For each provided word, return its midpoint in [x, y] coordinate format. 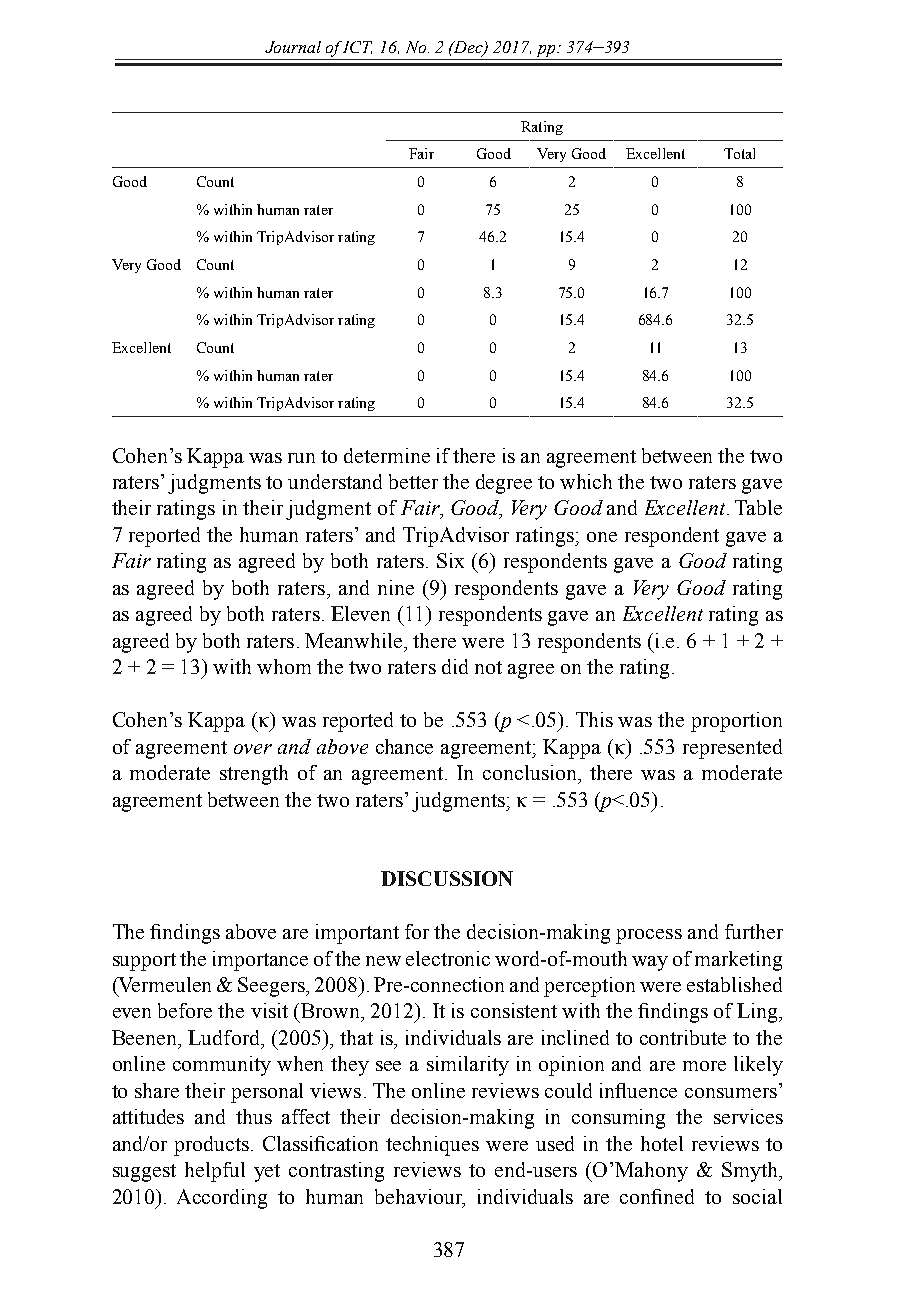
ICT [357, 47]
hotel [662, 1143]
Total [739, 153]
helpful [215, 1172]
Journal [293, 47]
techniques [432, 1146]
